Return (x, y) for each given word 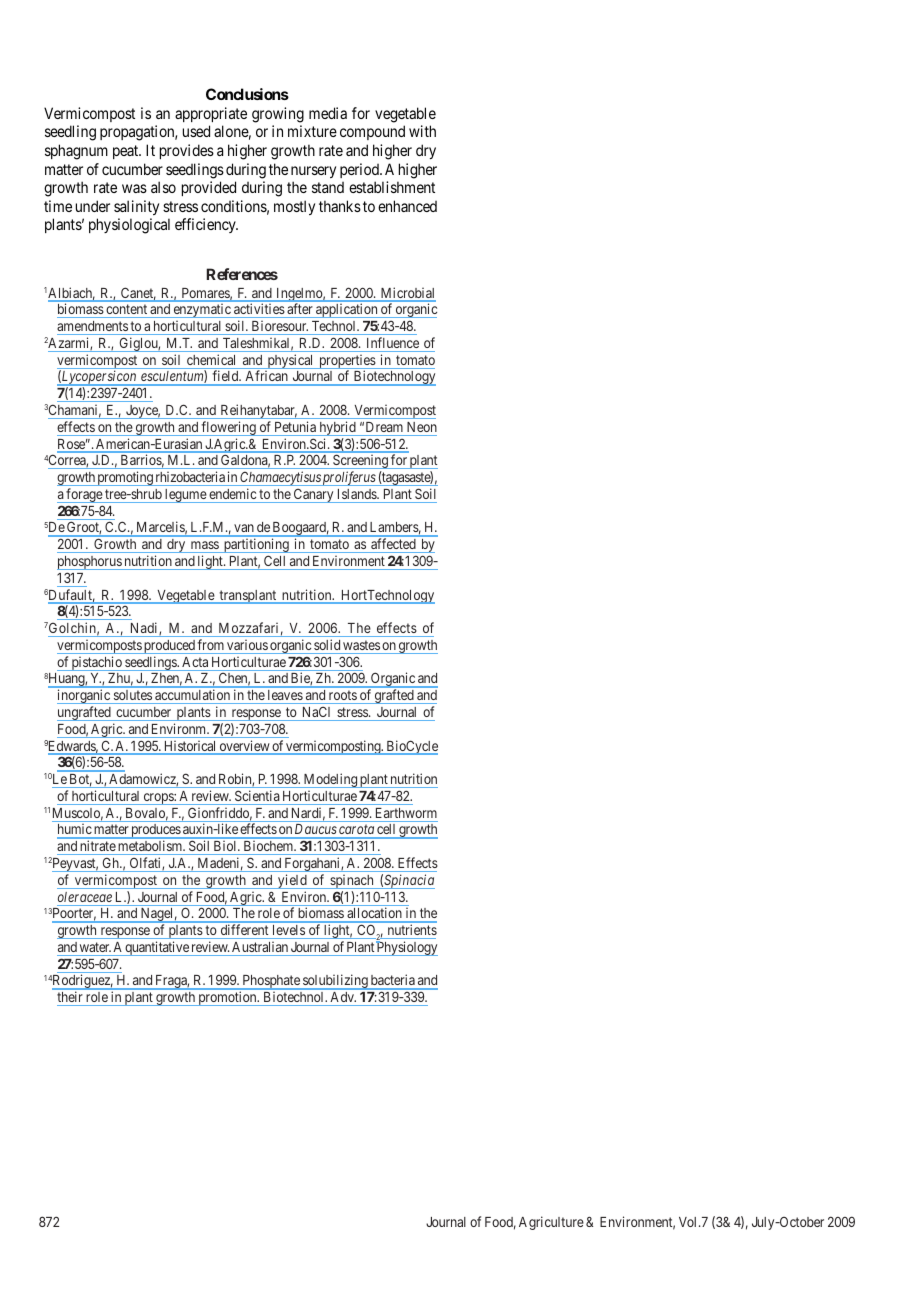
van (244, 530)
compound (372, 132)
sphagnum (76, 152)
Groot (84, 528)
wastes (361, 645)
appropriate (211, 114)
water (95, 947)
